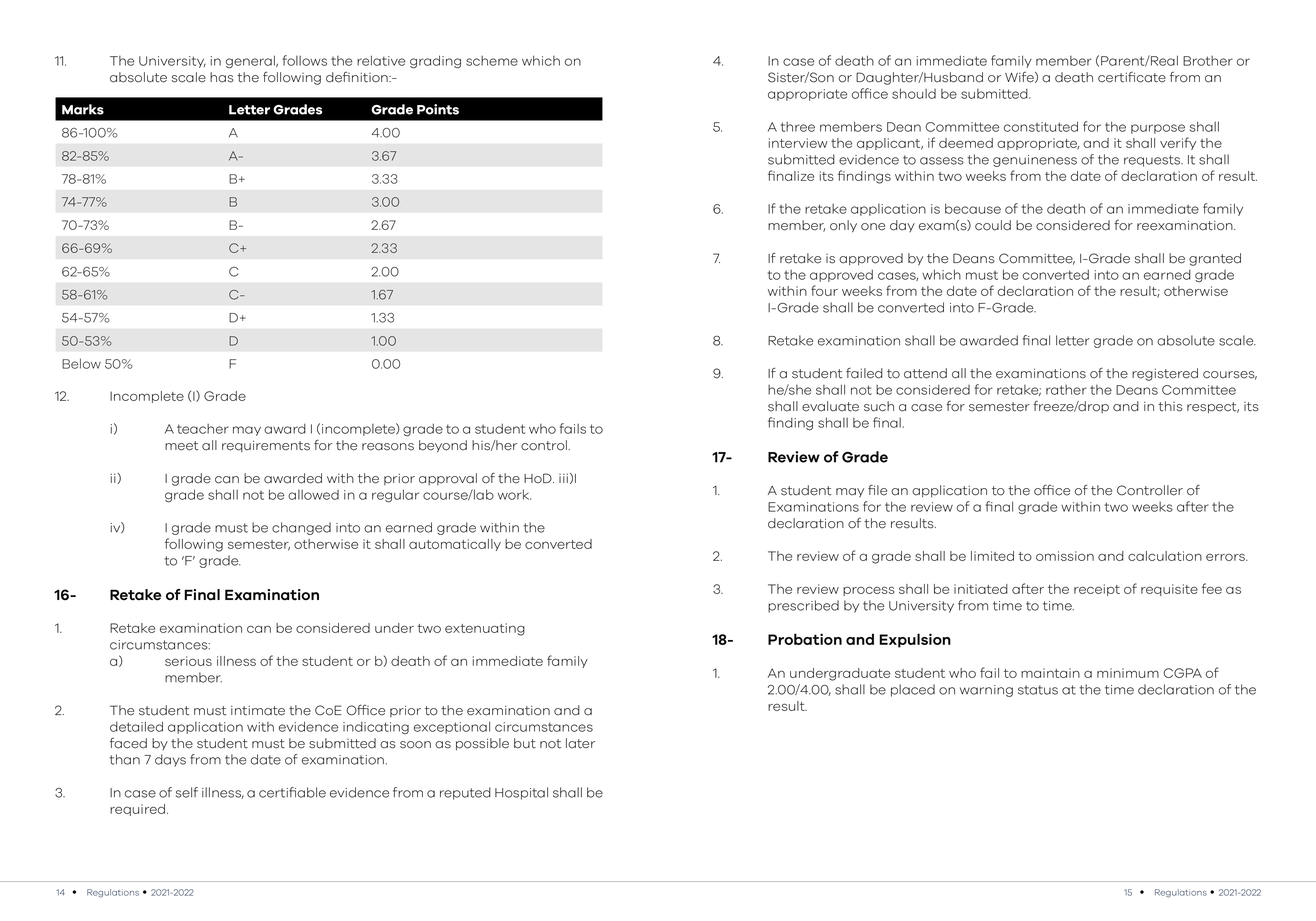  I want to click on certificate, so click(1132, 77).
